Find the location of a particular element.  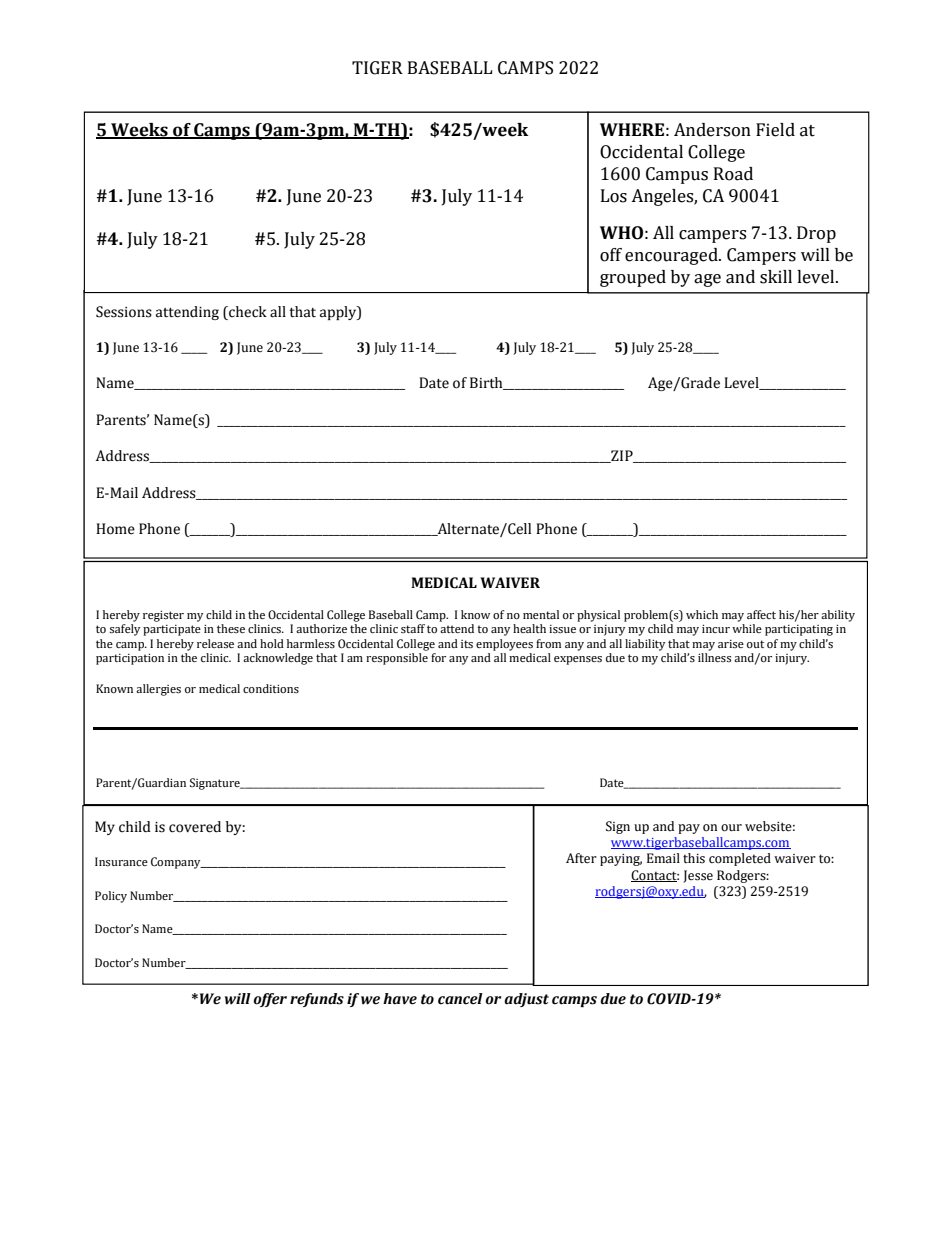

release is located at coordinates (215, 643).
